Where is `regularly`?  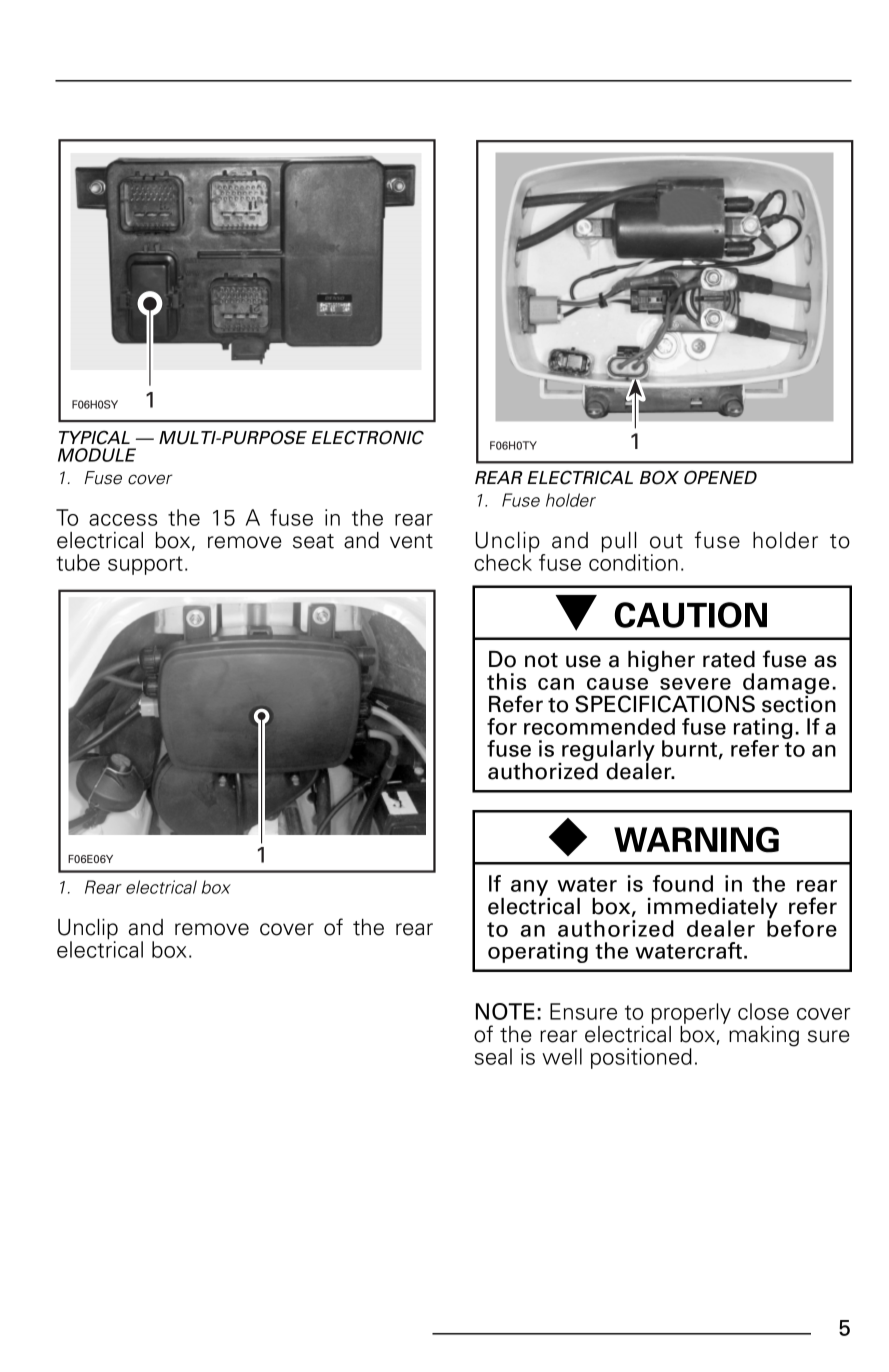 regularly is located at coordinates (607, 752).
